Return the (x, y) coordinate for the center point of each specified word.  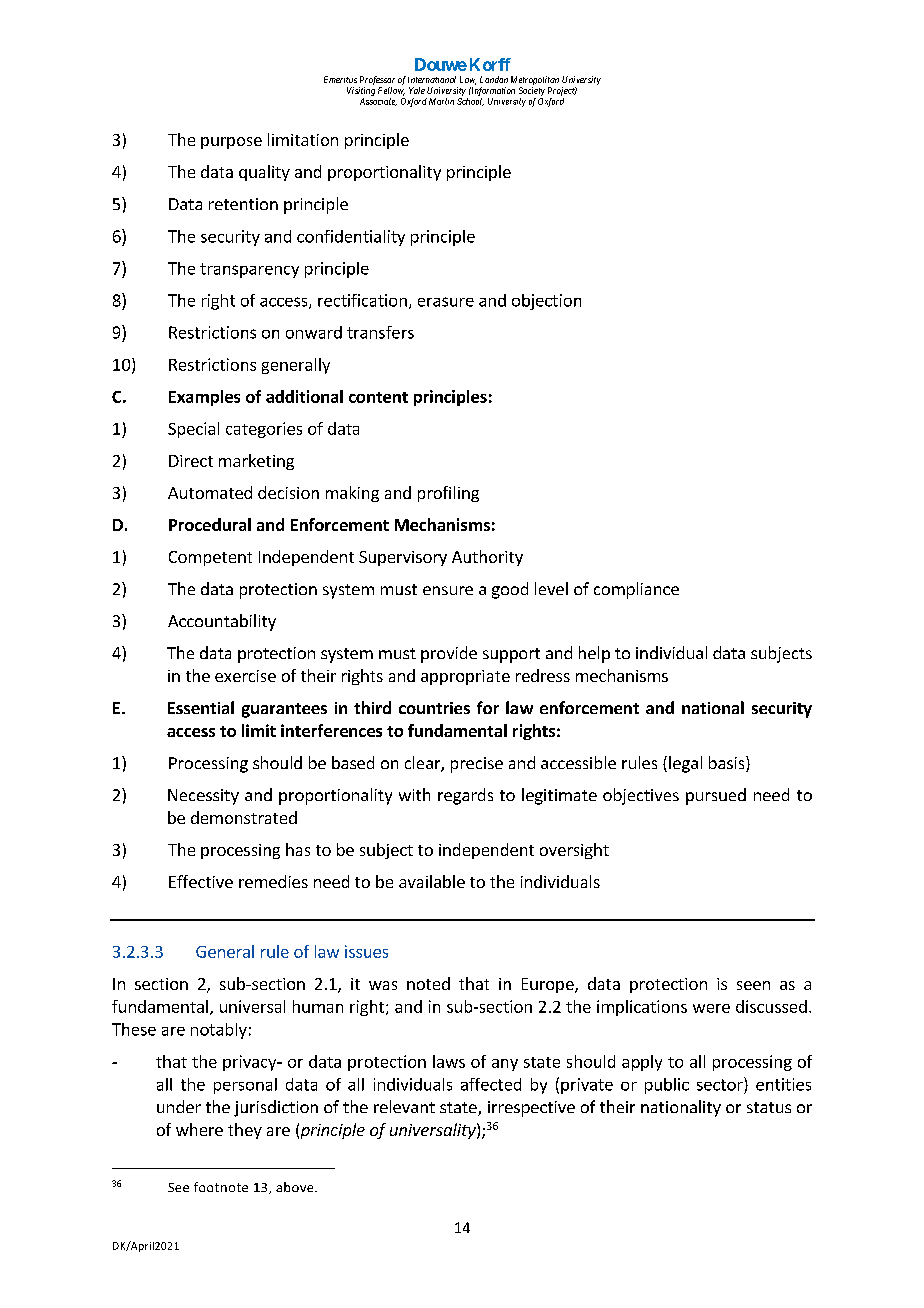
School (470, 102)
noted (428, 983)
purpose (231, 143)
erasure (446, 302)
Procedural (210, 524)
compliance (636, 590)
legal (685, 764)
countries (434, 708)
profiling (448, 494)
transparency (249, 270)
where (199, 1129)
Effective (201, 881)
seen (753, 985)
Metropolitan (535, 82)
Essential (201, 707)
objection (546, 302)
